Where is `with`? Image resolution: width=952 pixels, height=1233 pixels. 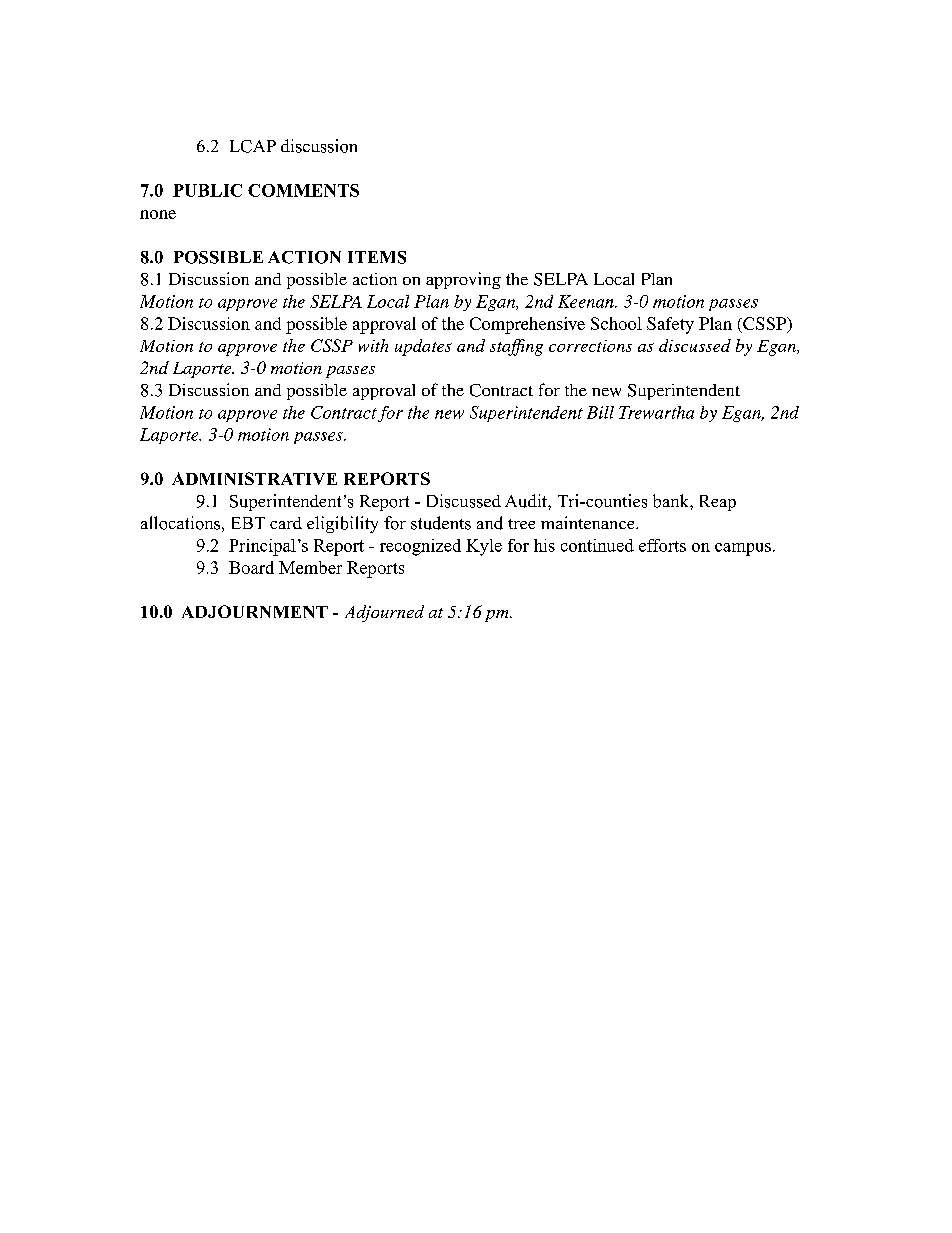
with is located at coordinates (373, 345).
